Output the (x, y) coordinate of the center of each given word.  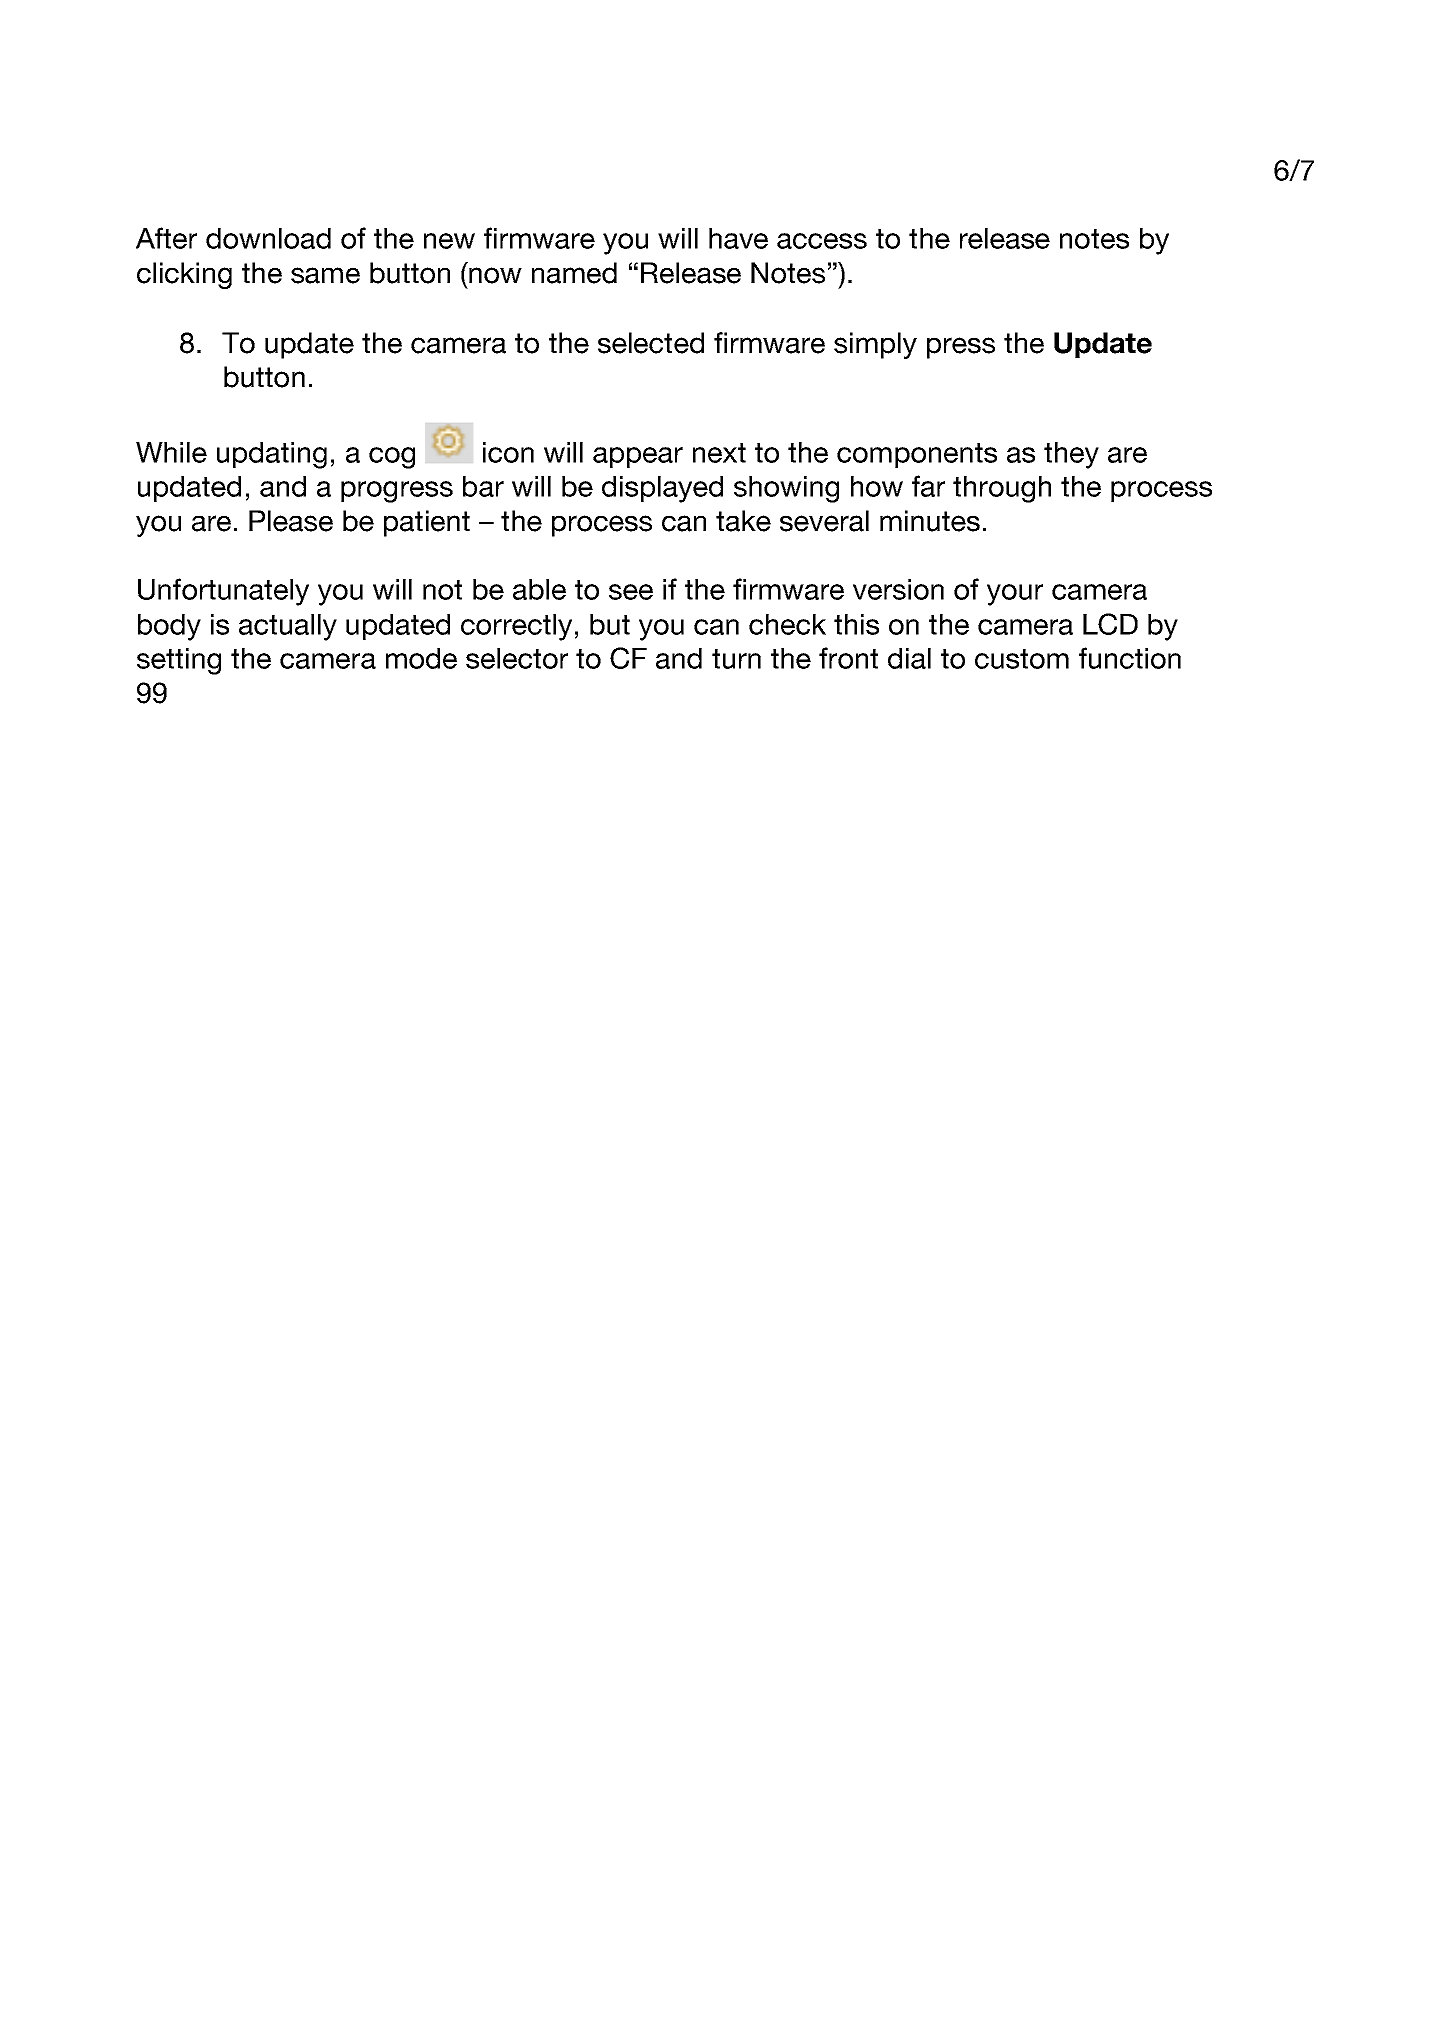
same (325, 275)
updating (272, 455)
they (1071, 455)
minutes (930, 521)
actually (288, 627)
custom (1022, 659)
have (738, 238)
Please (291, 521)
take (743, 521)
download (268, 238)
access (822, 241)
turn (736, 659)
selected (651, 343)
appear (638, 457)
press (961, 348)
